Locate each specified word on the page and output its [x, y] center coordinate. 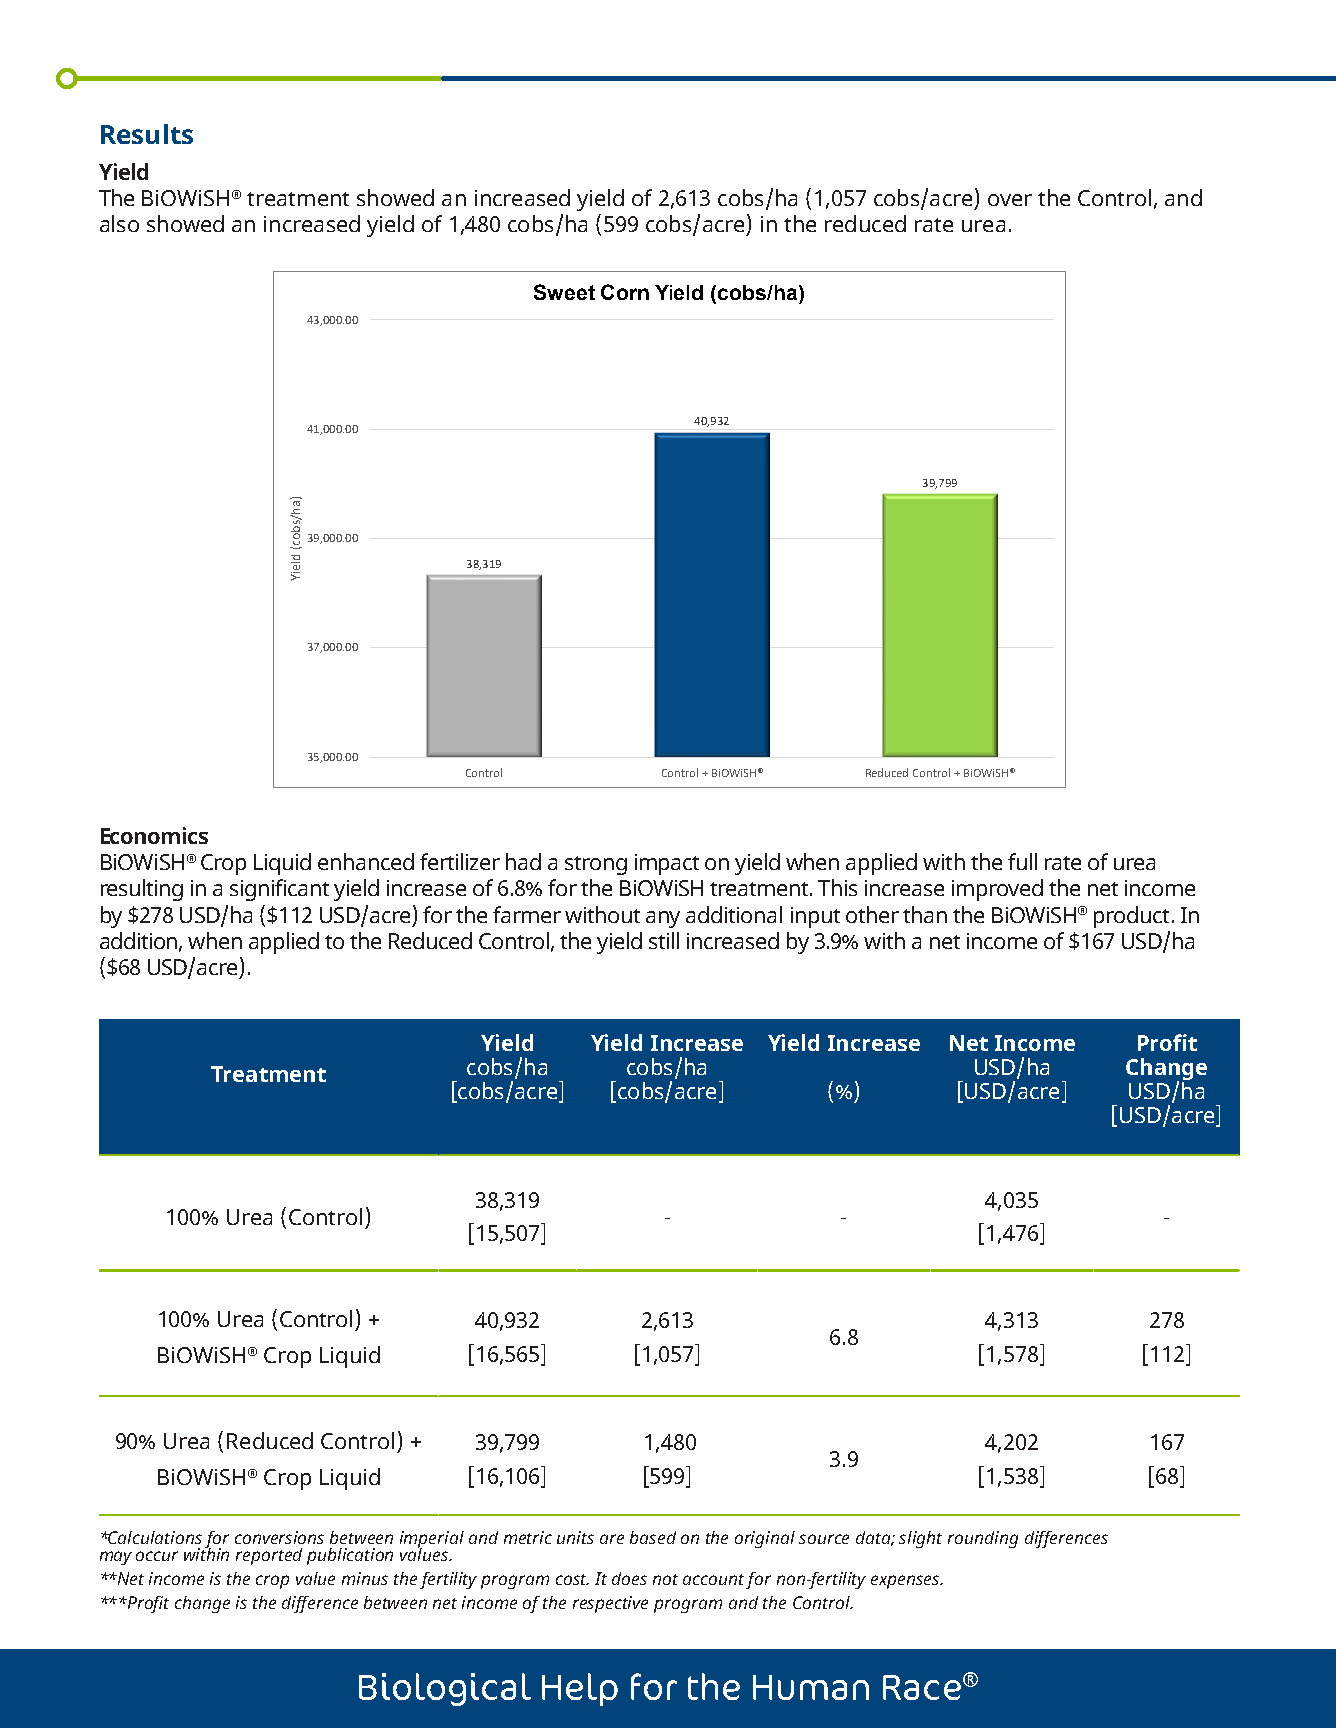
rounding [983, 1539]
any [663, 919]
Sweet [564, 292]
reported [269, 1556]
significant [279, 890]
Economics [154, 835]
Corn [625, 292]
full [1022, 861]
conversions [279, 1537]
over [1010, 200]
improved [997, 890]
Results [147, 134]
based [653, 1537]
